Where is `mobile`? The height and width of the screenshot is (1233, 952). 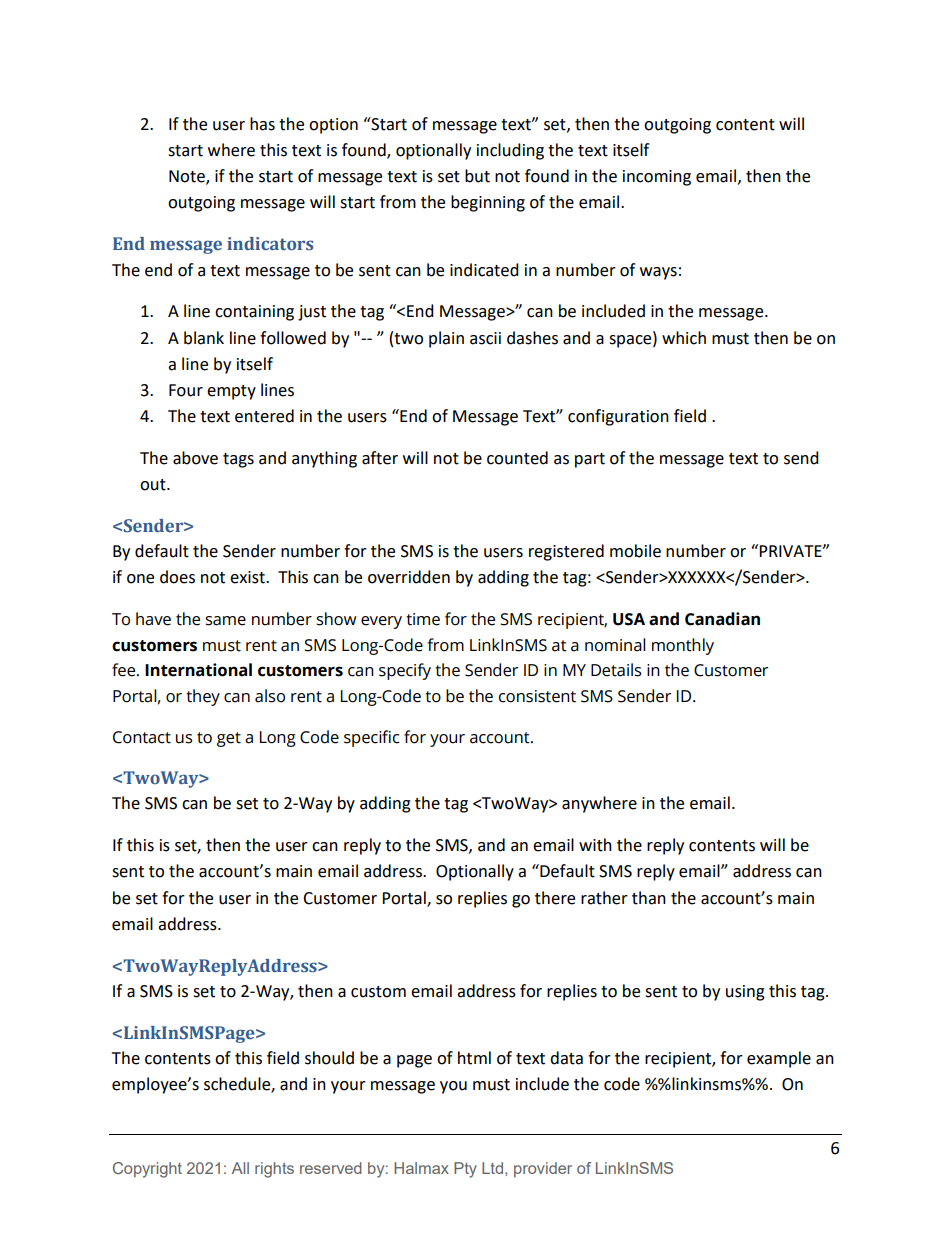
mobile is located at coordinates (635, 551).
